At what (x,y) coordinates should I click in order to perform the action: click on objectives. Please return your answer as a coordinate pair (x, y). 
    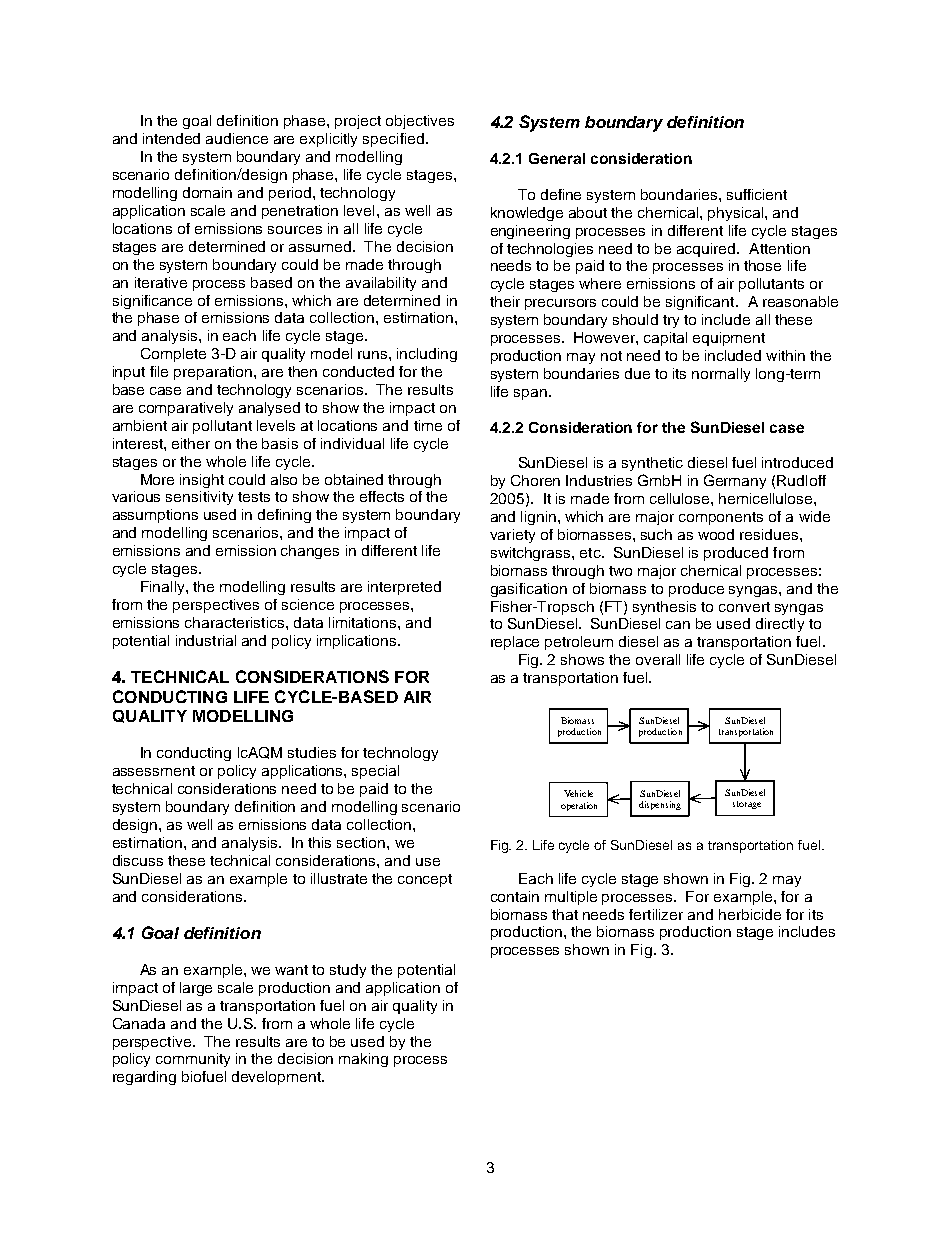
    Looking at the image, I should click on (420, 122).
